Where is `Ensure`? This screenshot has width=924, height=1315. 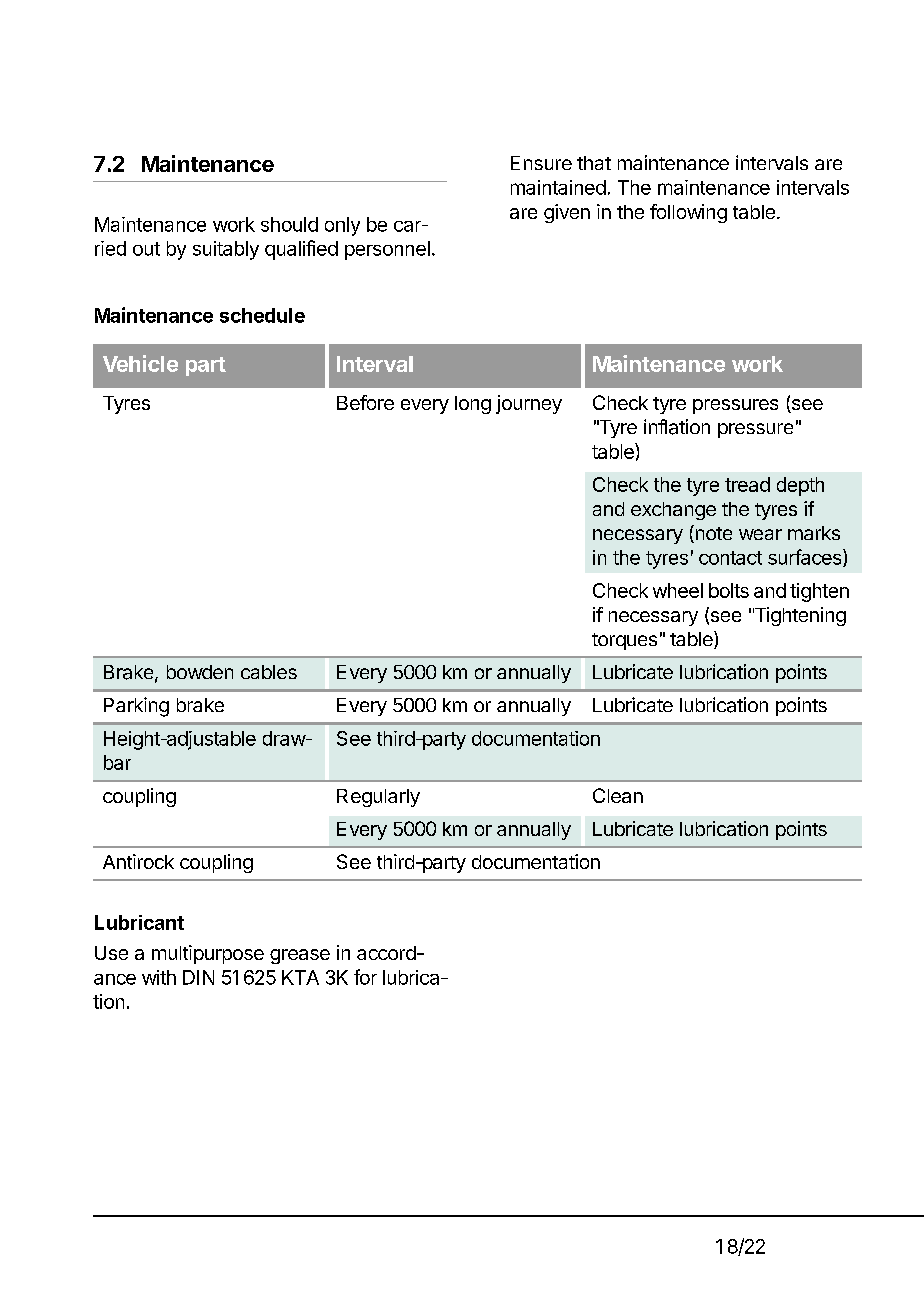 Ensure is located at coordinates (541, 163).
